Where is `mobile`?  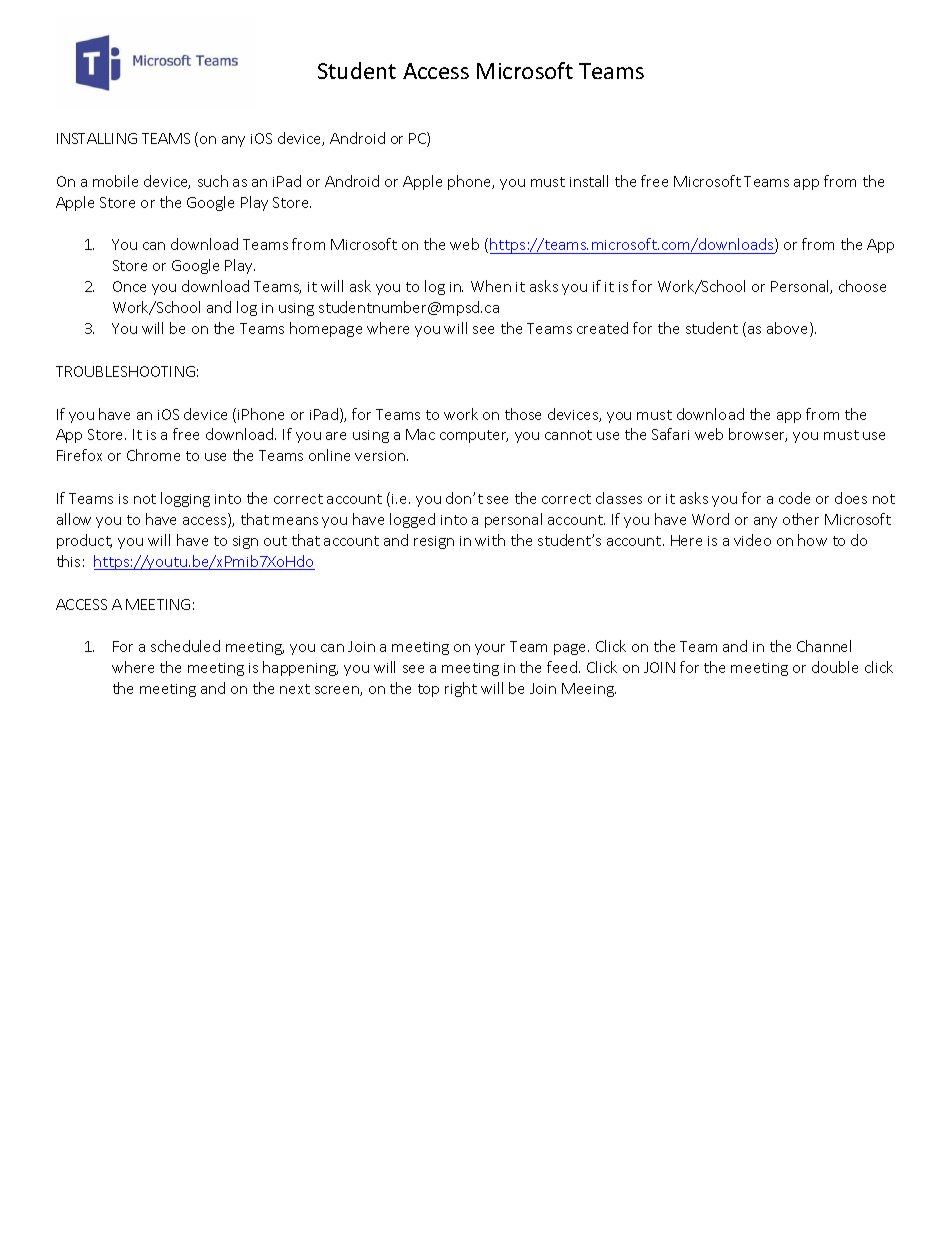 mobile is located at coordinates (115, 181).
